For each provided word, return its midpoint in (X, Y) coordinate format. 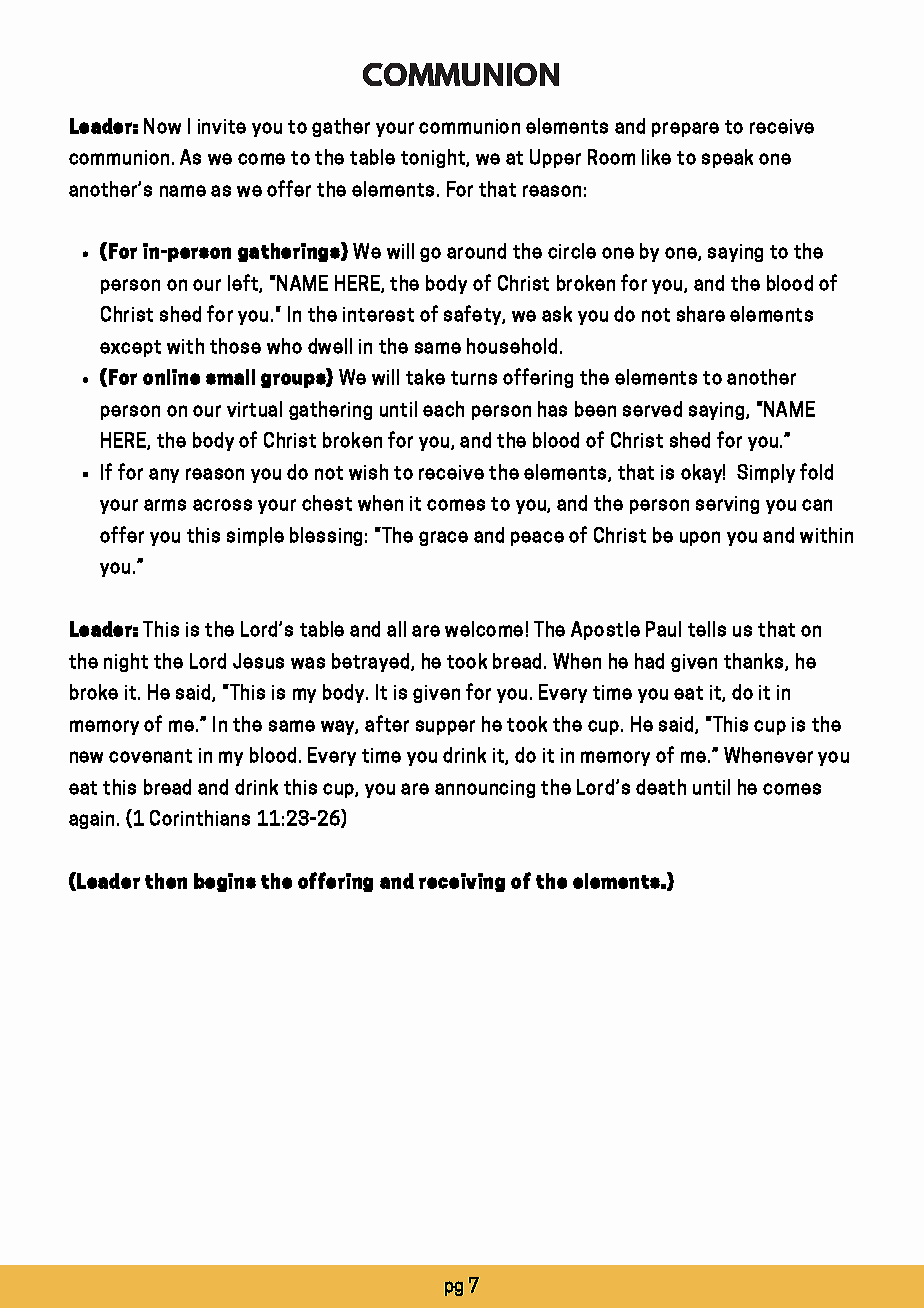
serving (727, 505)
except (130, 348)
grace (443, 538)
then (166, 881)
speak (727, 158)
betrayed (372, 662)
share (701, 314)
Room (611, 157)
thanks (755, 662)
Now (162, 126)
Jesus (258, 661)
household (512, 346)
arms (165, 505)
